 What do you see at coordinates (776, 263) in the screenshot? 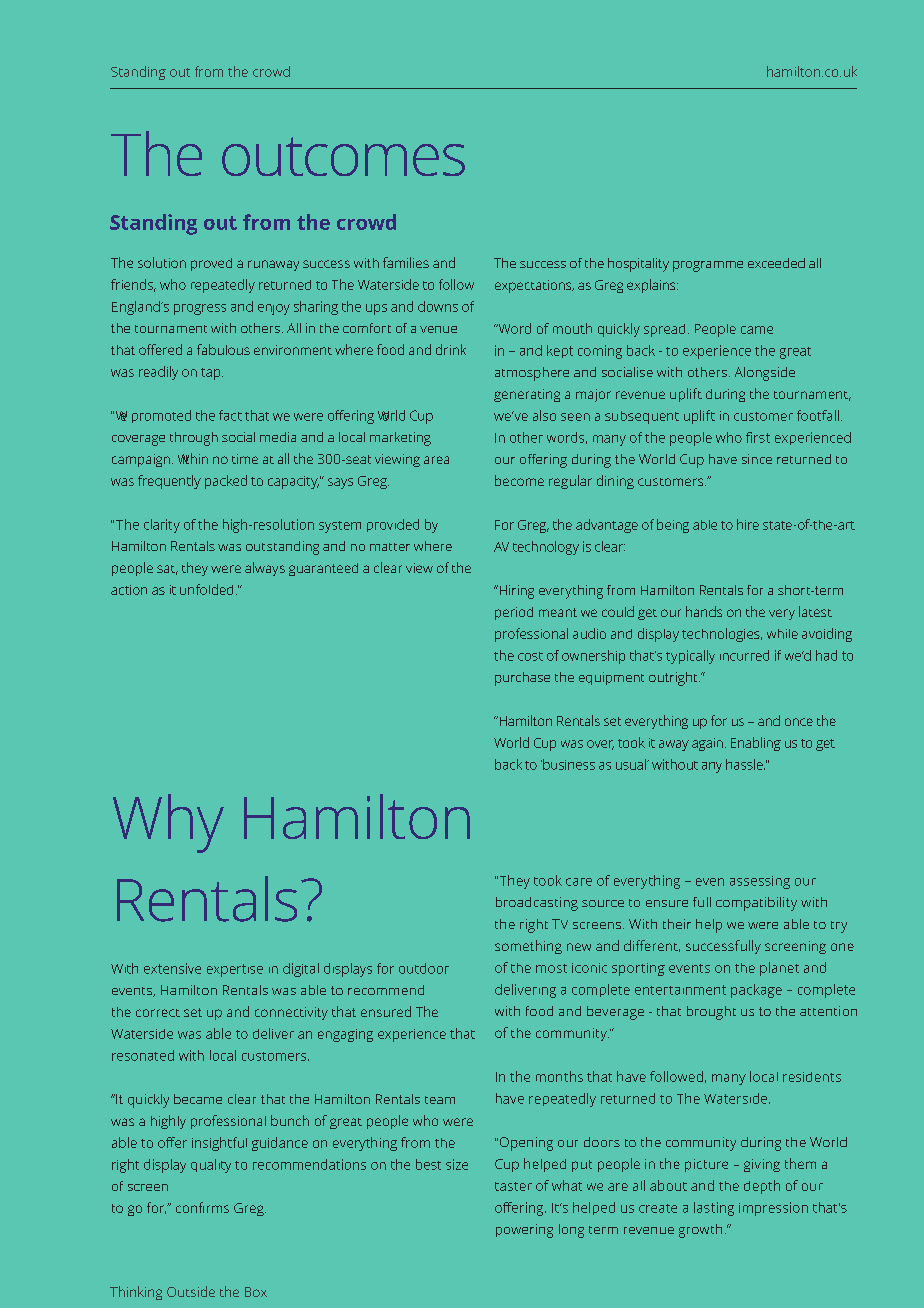
I see `exceeded` at bounding box center [776, 263].
